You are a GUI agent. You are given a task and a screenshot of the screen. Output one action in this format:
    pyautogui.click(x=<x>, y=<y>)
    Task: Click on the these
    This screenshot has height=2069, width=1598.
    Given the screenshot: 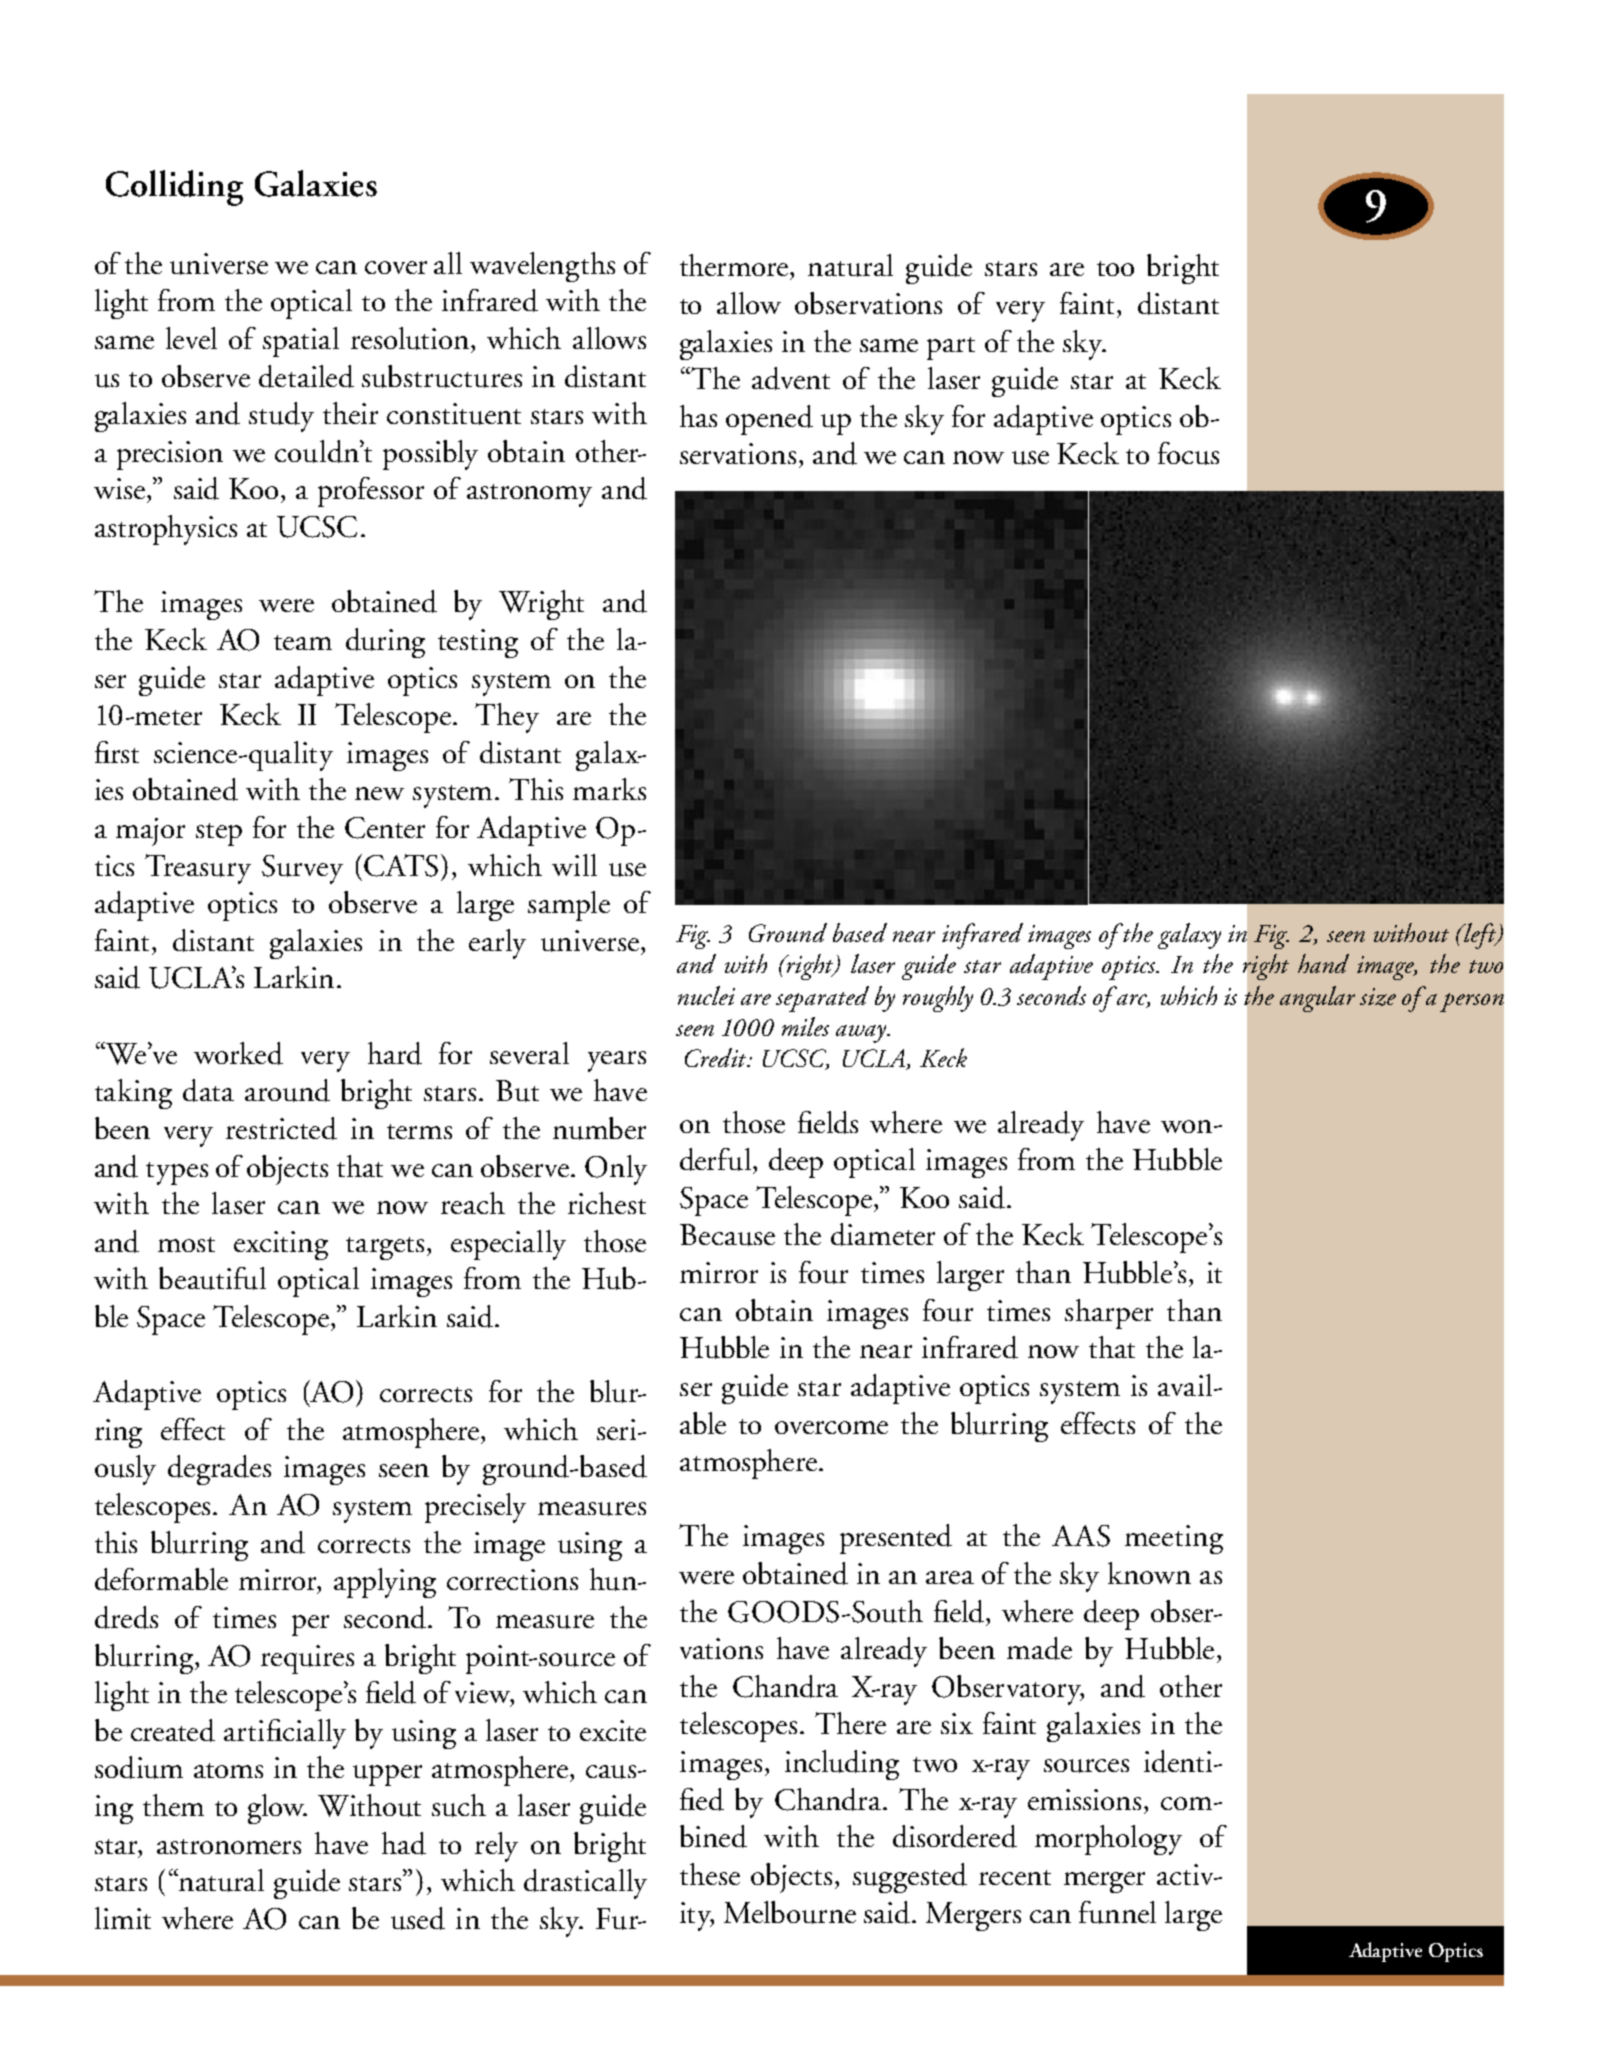 What is the action you would take?
    pyautogui.click(x=710, y=1874)
